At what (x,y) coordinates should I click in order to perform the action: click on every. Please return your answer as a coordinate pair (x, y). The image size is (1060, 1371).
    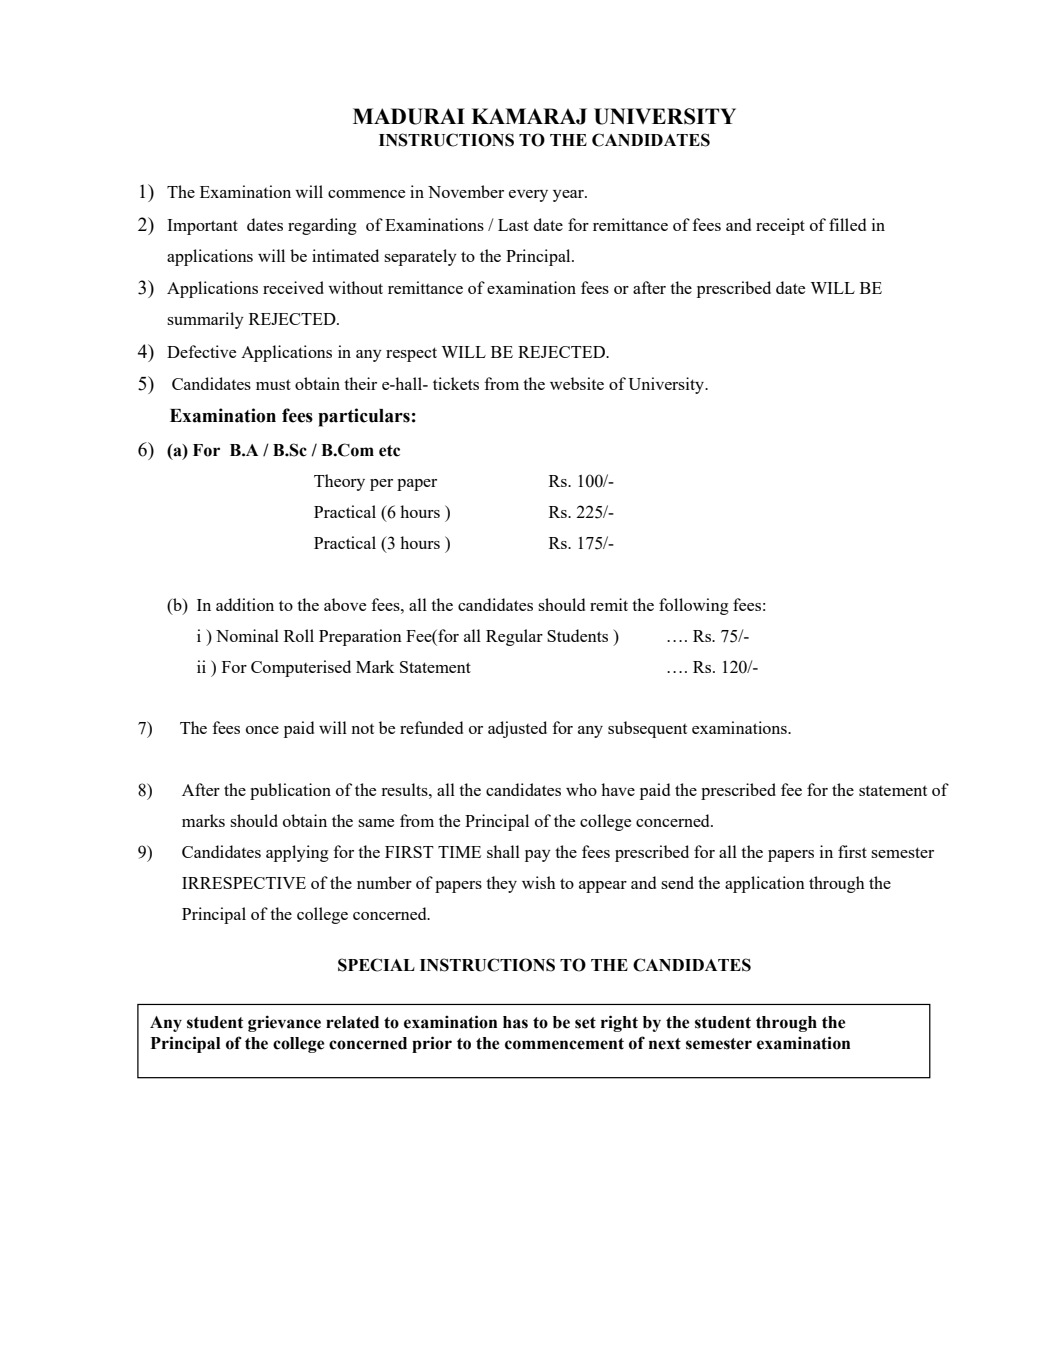
    Looking at the image, I should click on (528, 196).
